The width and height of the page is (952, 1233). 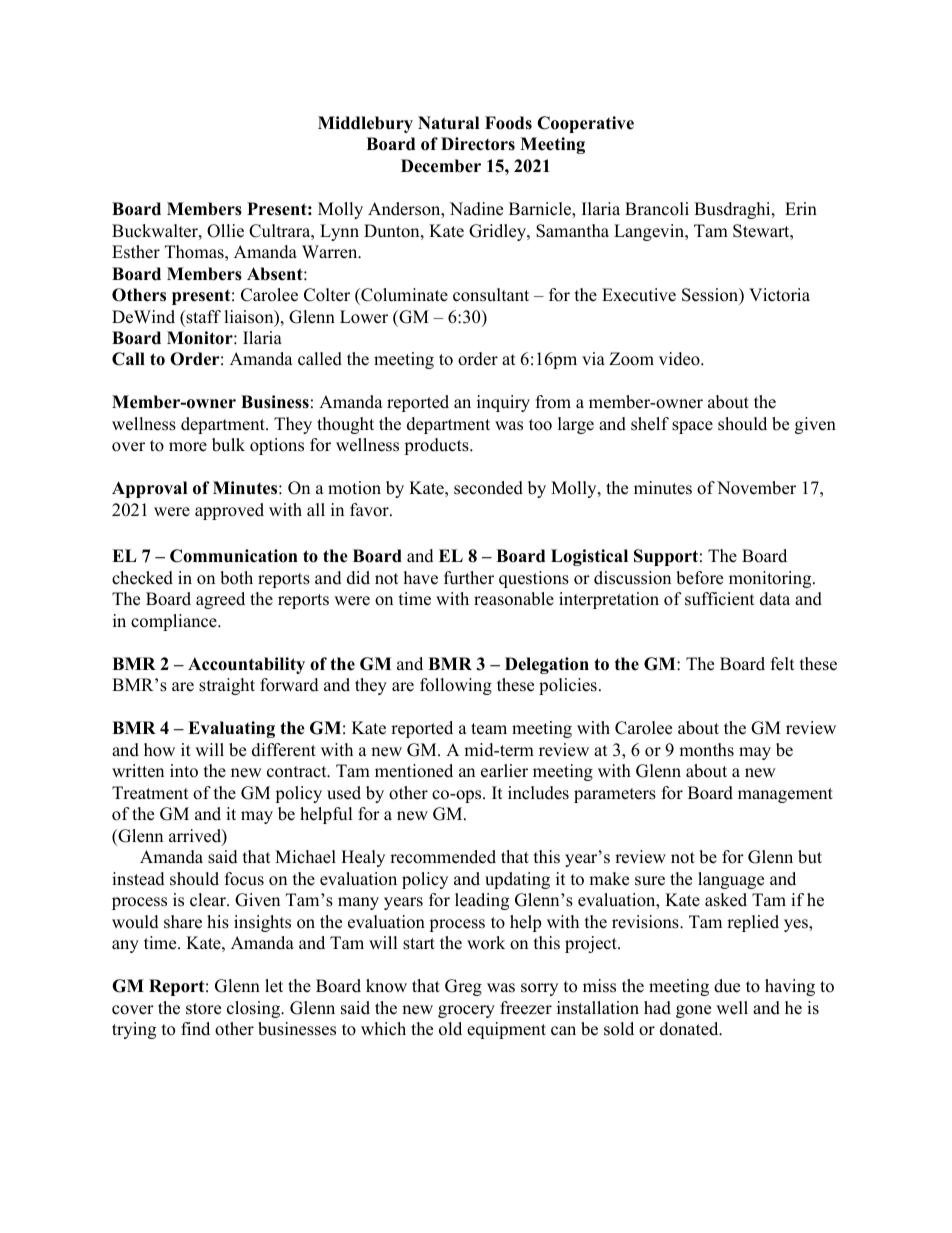 I want to click on before, so click(x=699, y=578).
